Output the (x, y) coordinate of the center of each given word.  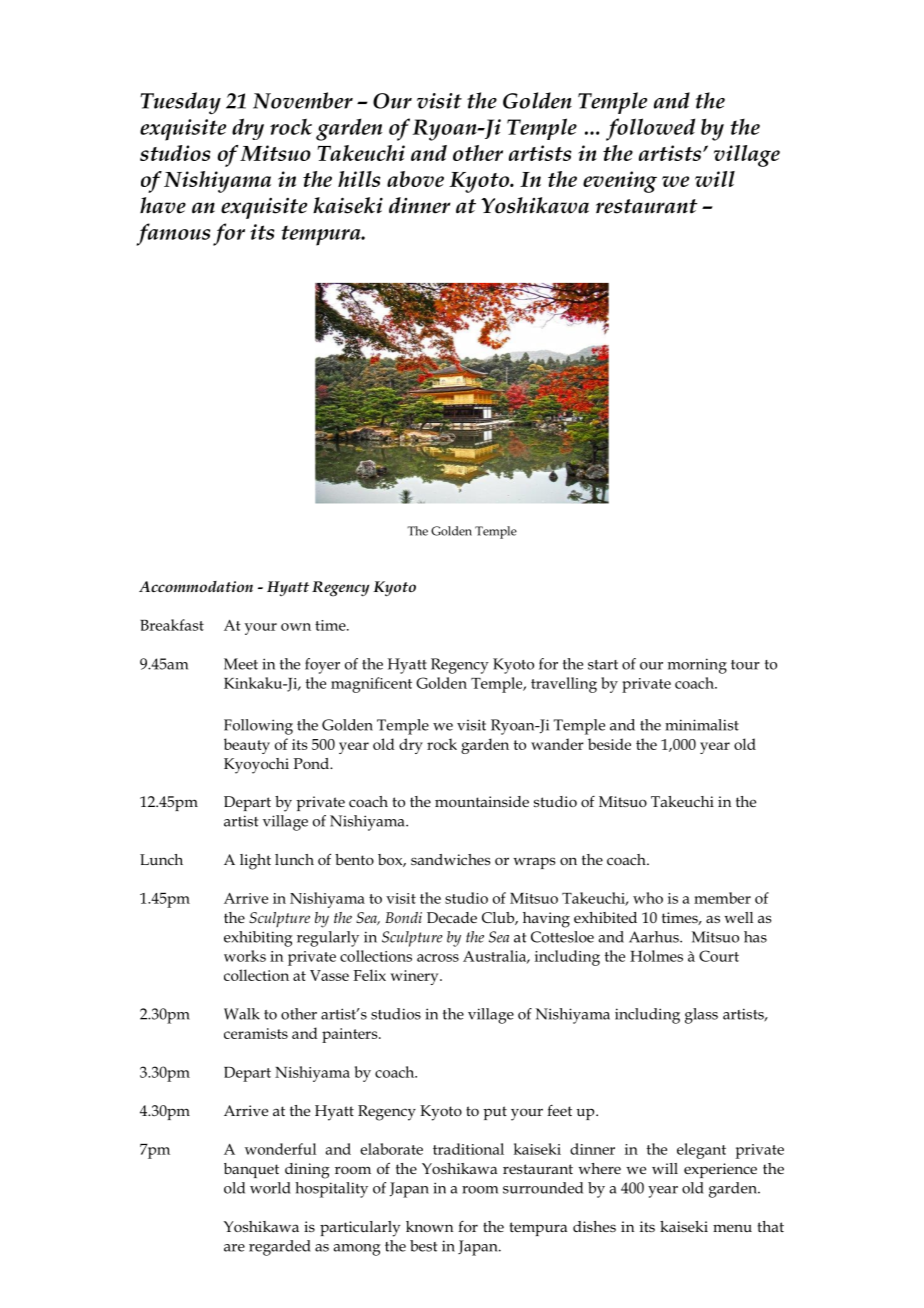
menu (732, 1228)
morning (697, 666)
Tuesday (180, 103)
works (245, 956)
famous (173, 234)
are (234, 1248)
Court (719, 956)
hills (359, 179)
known (429, 1226)
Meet (241, 664)
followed (650, 129)
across (438, 958)
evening (620, 182)
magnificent (371, 685)
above (415, 179)
